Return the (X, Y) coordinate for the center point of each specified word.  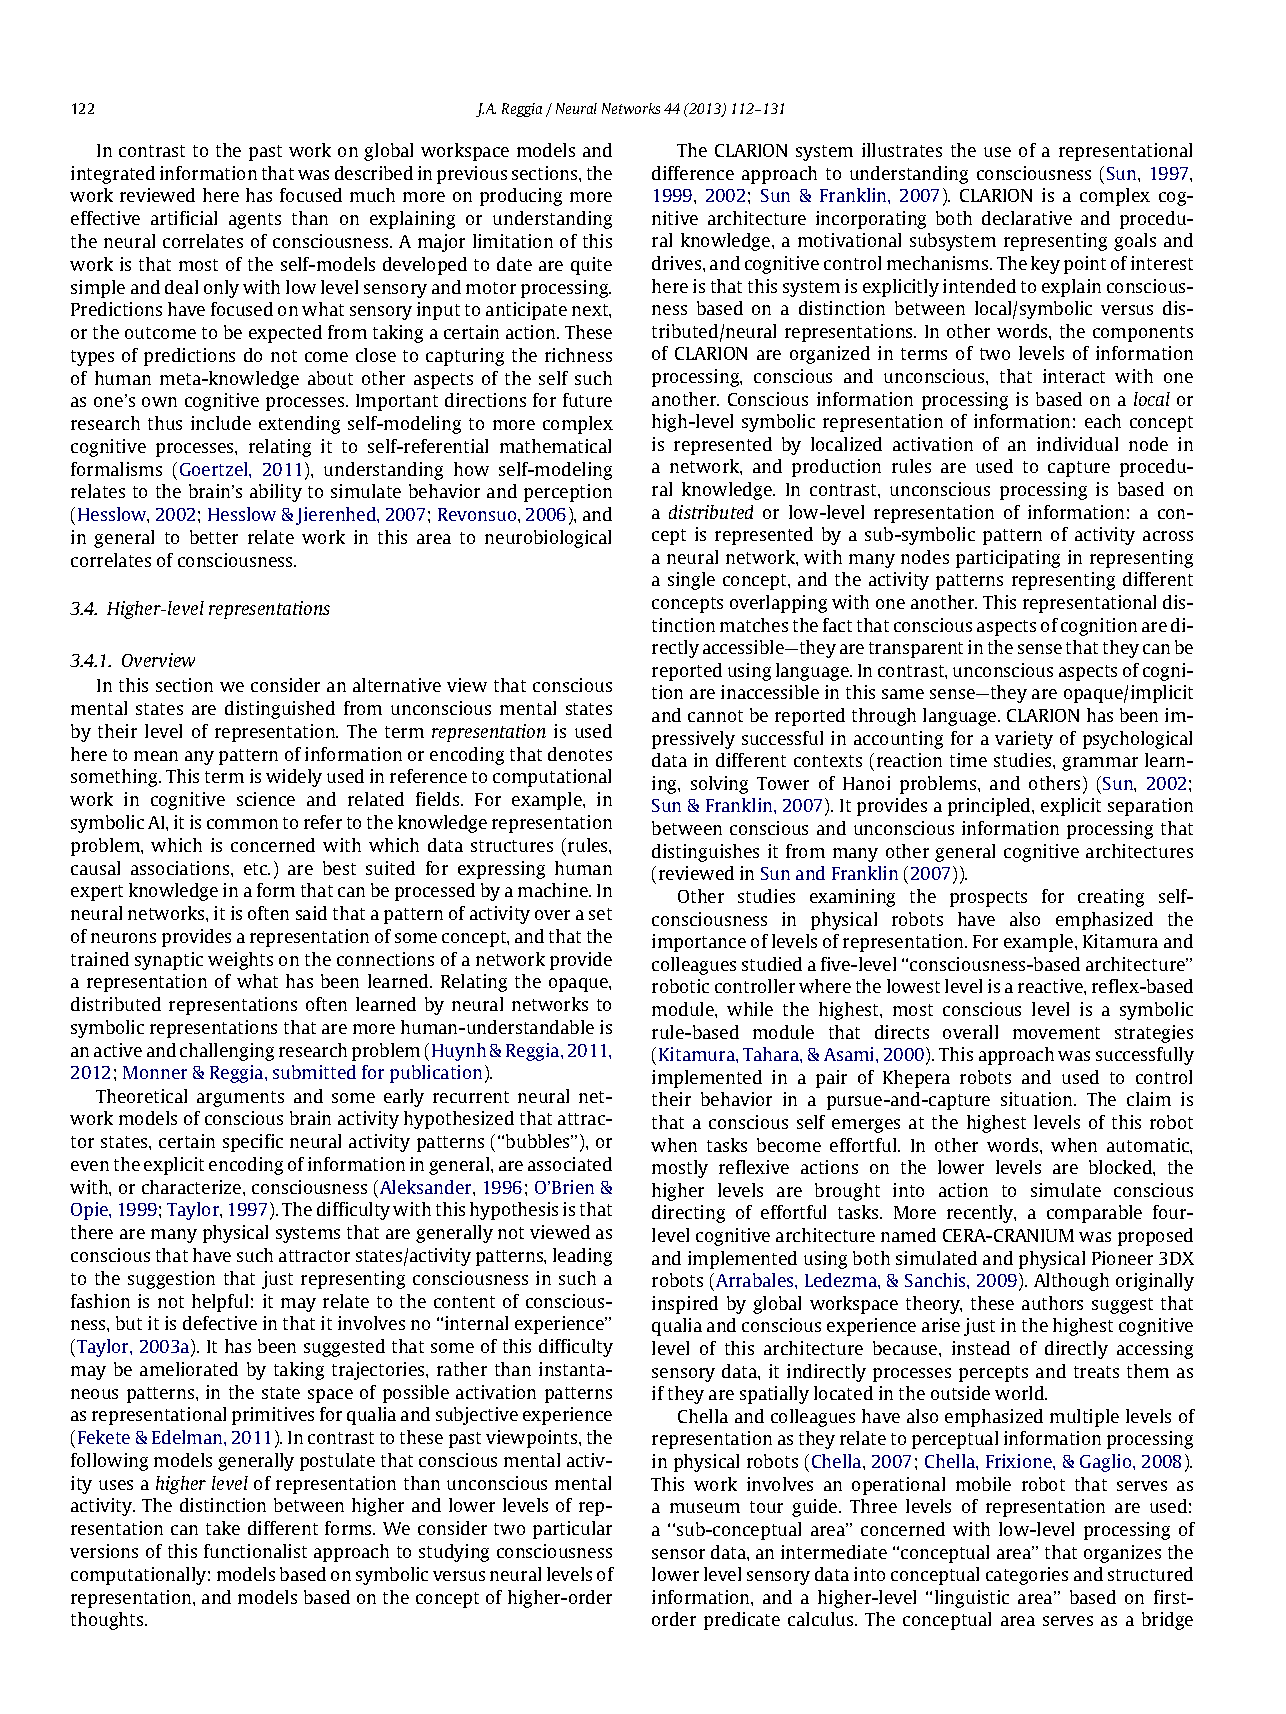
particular (572, 1530)
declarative (1027, 218)
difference (693, 173)
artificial (184, 218)
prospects (988, 899)
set (600, 914)
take (223, 1528)
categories (1027, 1576)
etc (257, 869)
